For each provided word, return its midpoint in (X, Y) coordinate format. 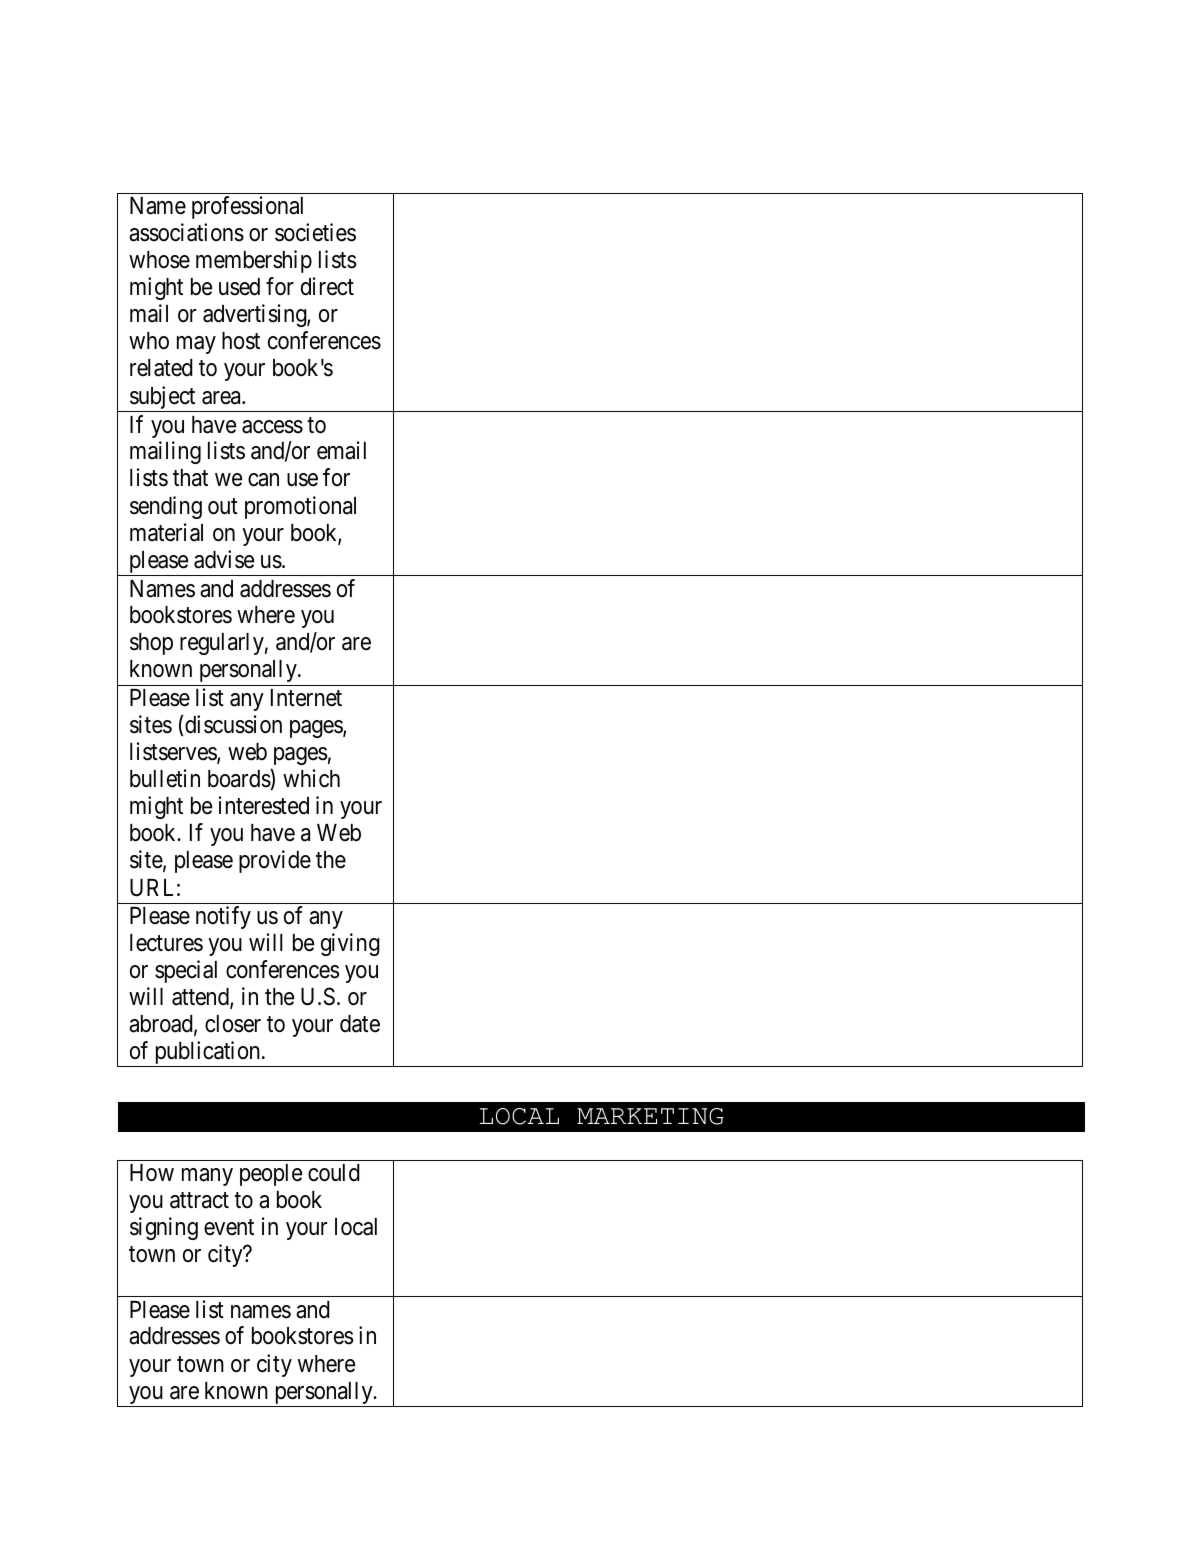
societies (315, 232)
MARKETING (650, 1116)
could (334, 1173)
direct (327, 286)
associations (186, 232)
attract (199, 1200)
